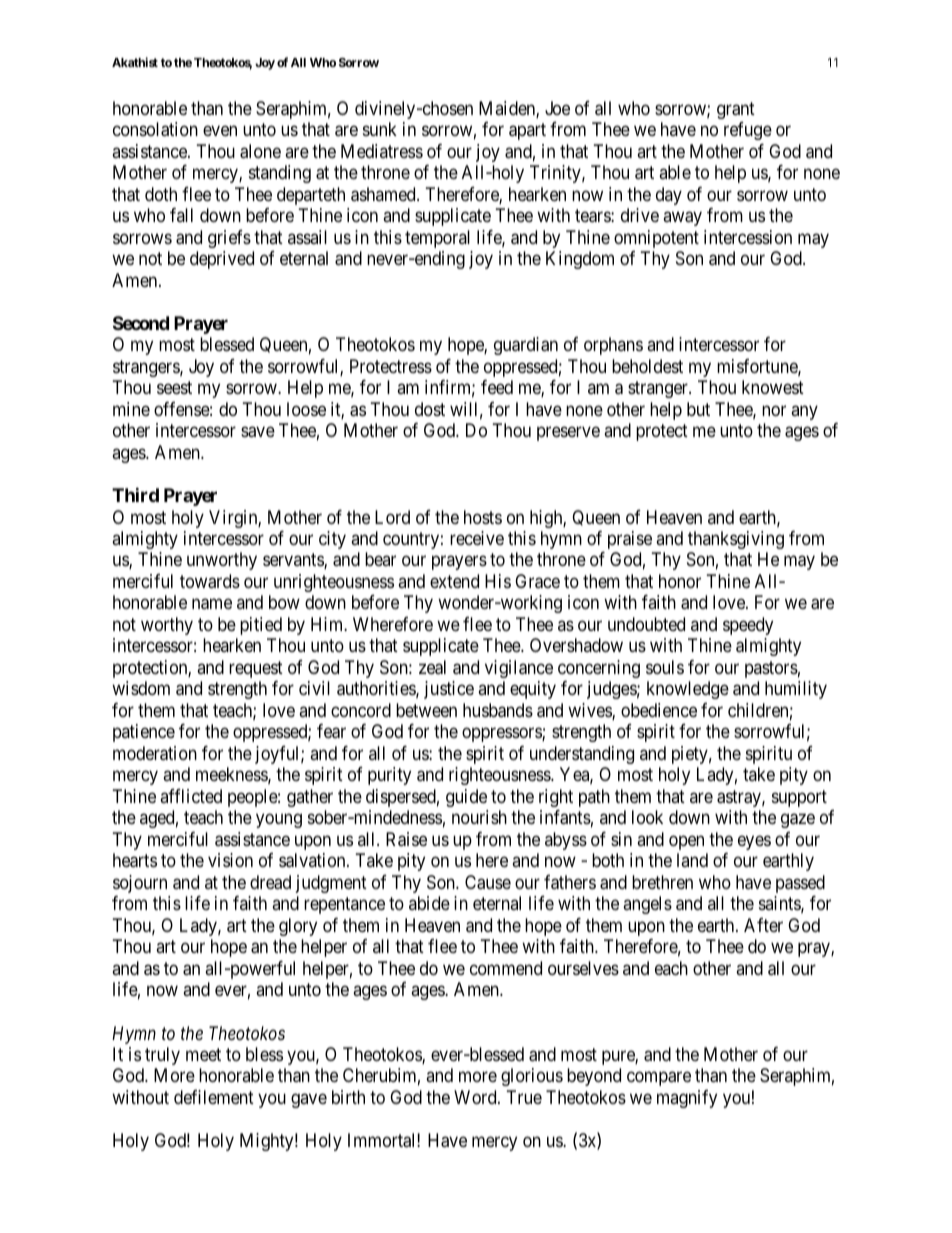 The height and width of the screenshot is (1233, 952). Describe the element at coordinates (203, 1054) in the screenshot. I see `meet` at that location.
